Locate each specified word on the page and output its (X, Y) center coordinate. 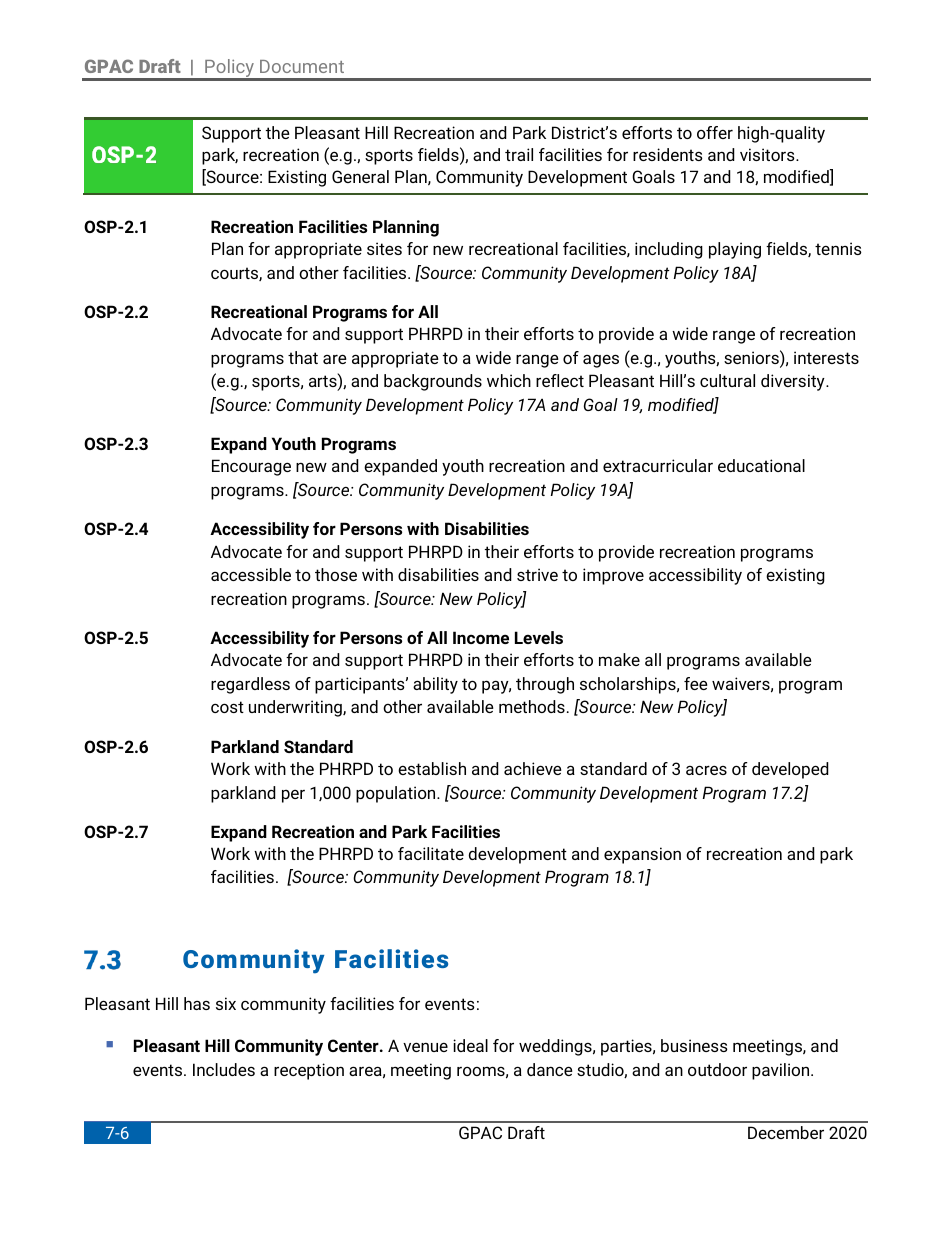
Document (302, 66)
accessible (251, 574)
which (509, 380)
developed (790, 770)
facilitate (431, 853)
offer (715, 132)
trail (519, 154)
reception (309, 1071)
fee (696, 683)
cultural (727, 380)
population (397, 794)
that (303, 357)
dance (550, 1069)
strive (537, 574)
